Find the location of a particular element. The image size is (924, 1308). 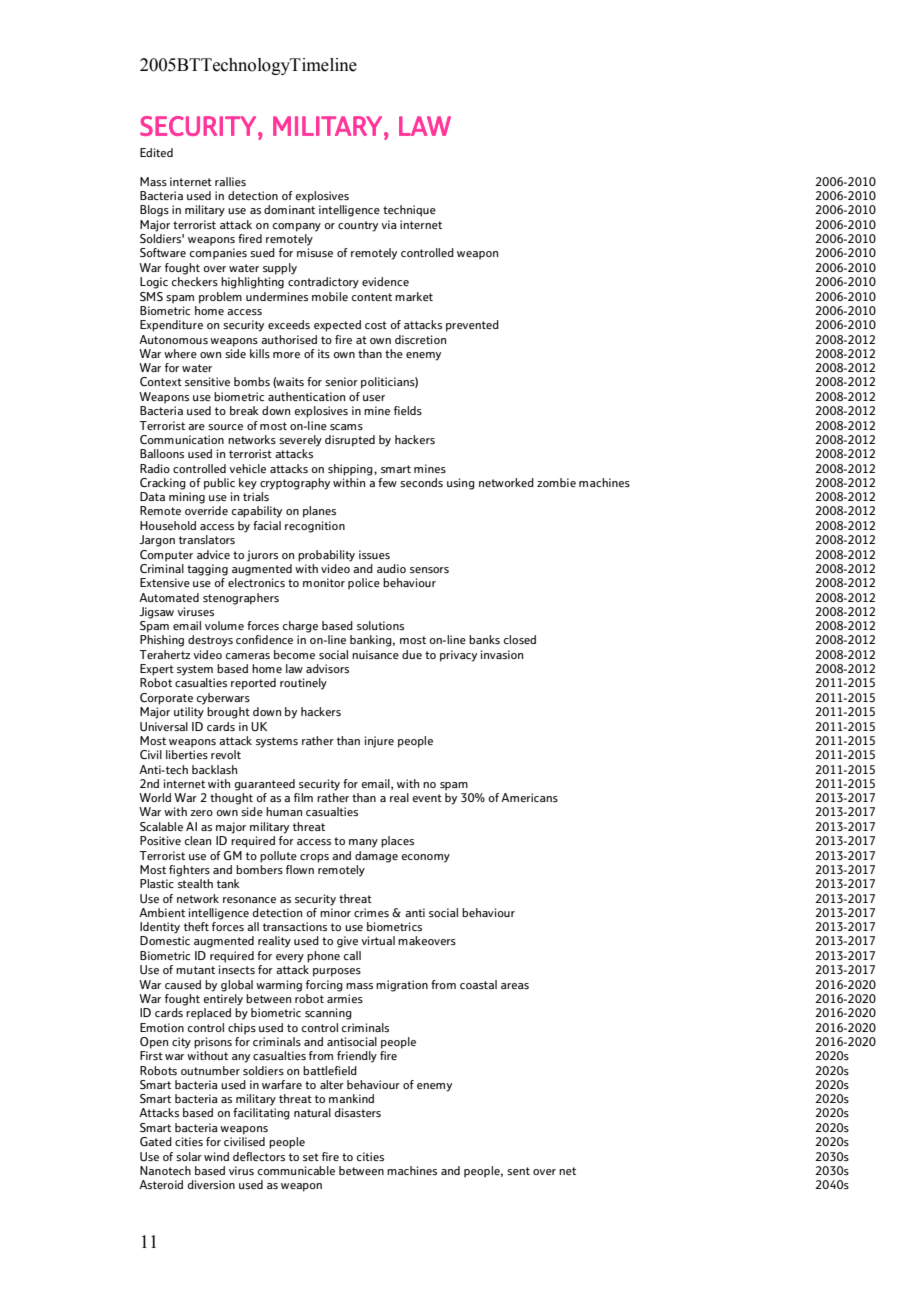

country is located at coordinates (358, 226).
